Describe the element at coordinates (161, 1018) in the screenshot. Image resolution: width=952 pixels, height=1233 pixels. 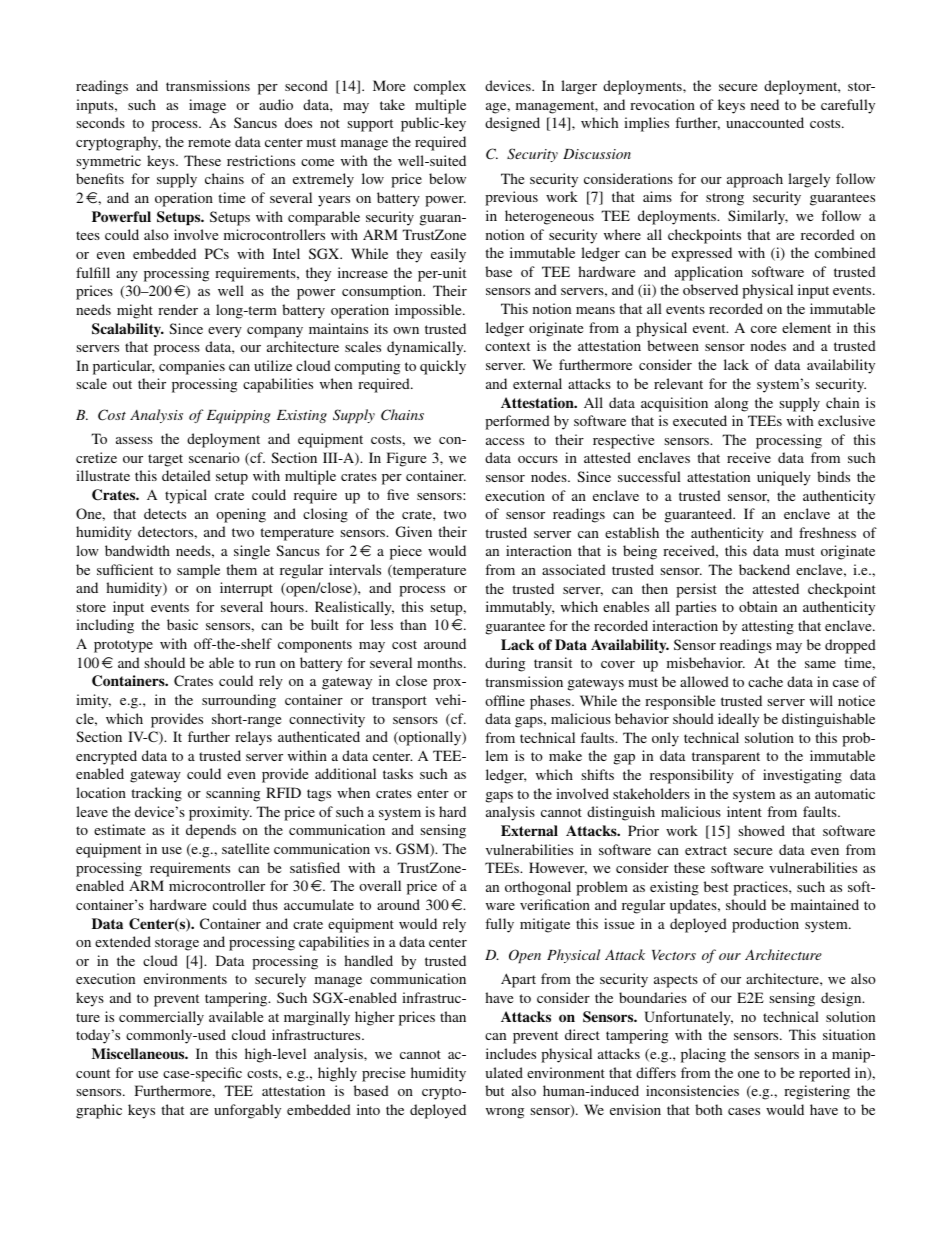
I see `commercially` at that location.
